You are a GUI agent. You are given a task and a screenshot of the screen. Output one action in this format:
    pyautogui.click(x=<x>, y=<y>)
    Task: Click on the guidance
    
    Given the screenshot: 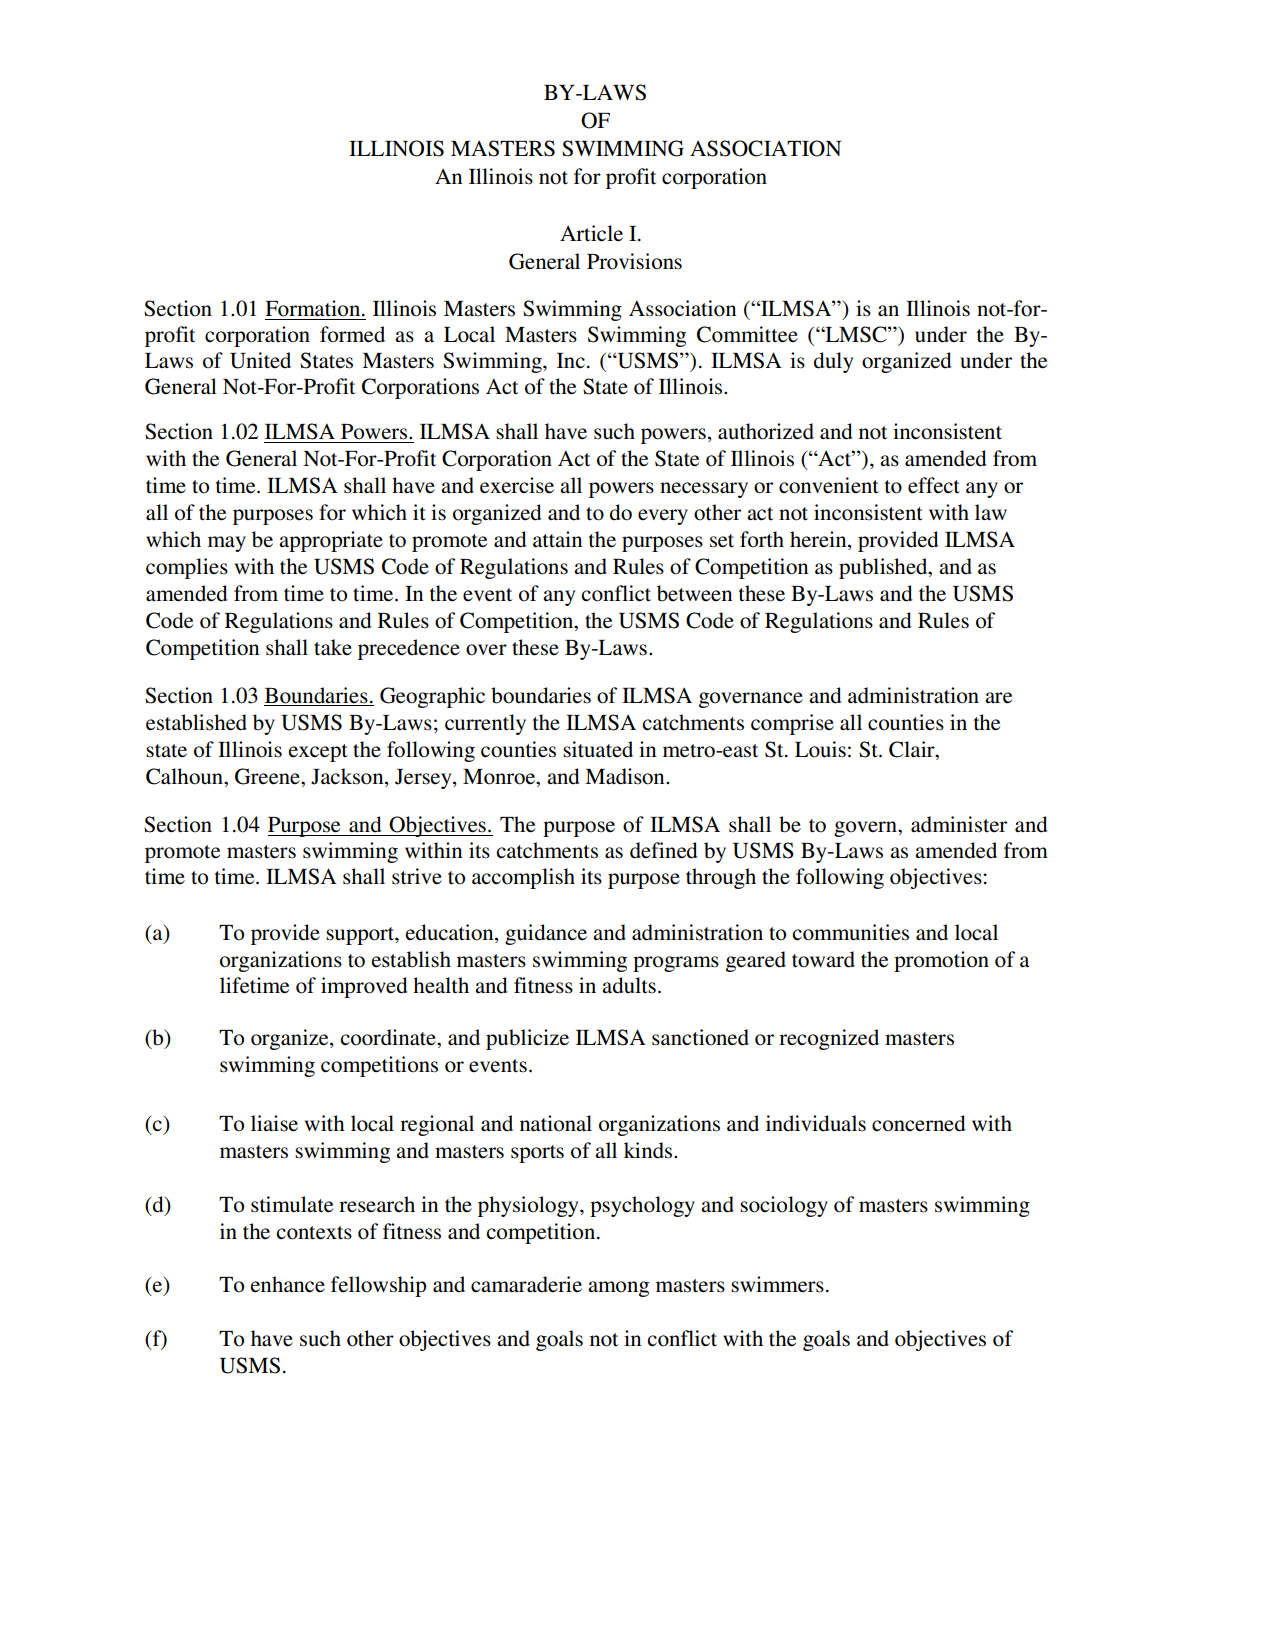 What is the action you would take?
    pyautogui.click(x=546, y=934)
